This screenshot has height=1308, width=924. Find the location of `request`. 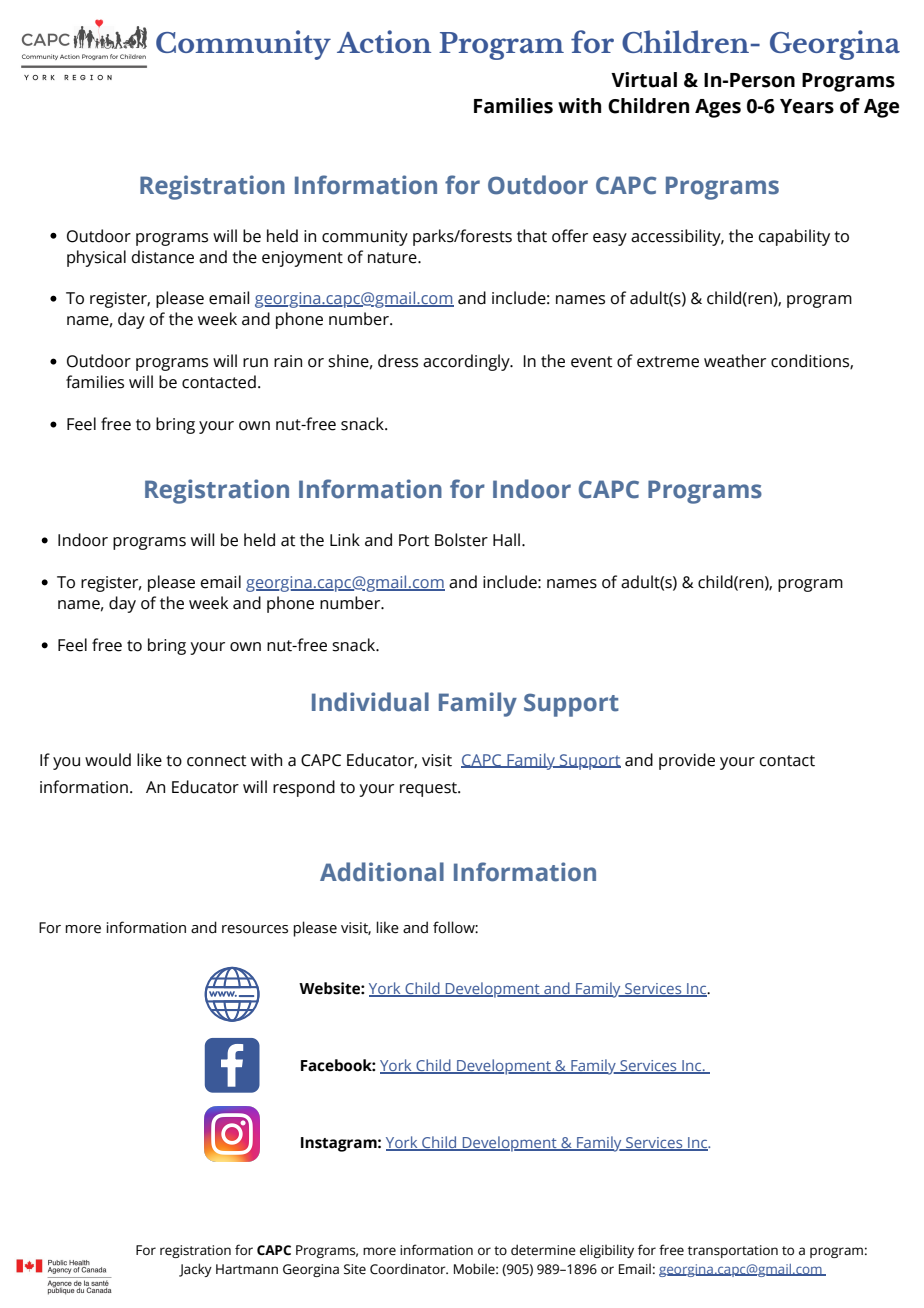

request is located at coordinates (429, 789).
